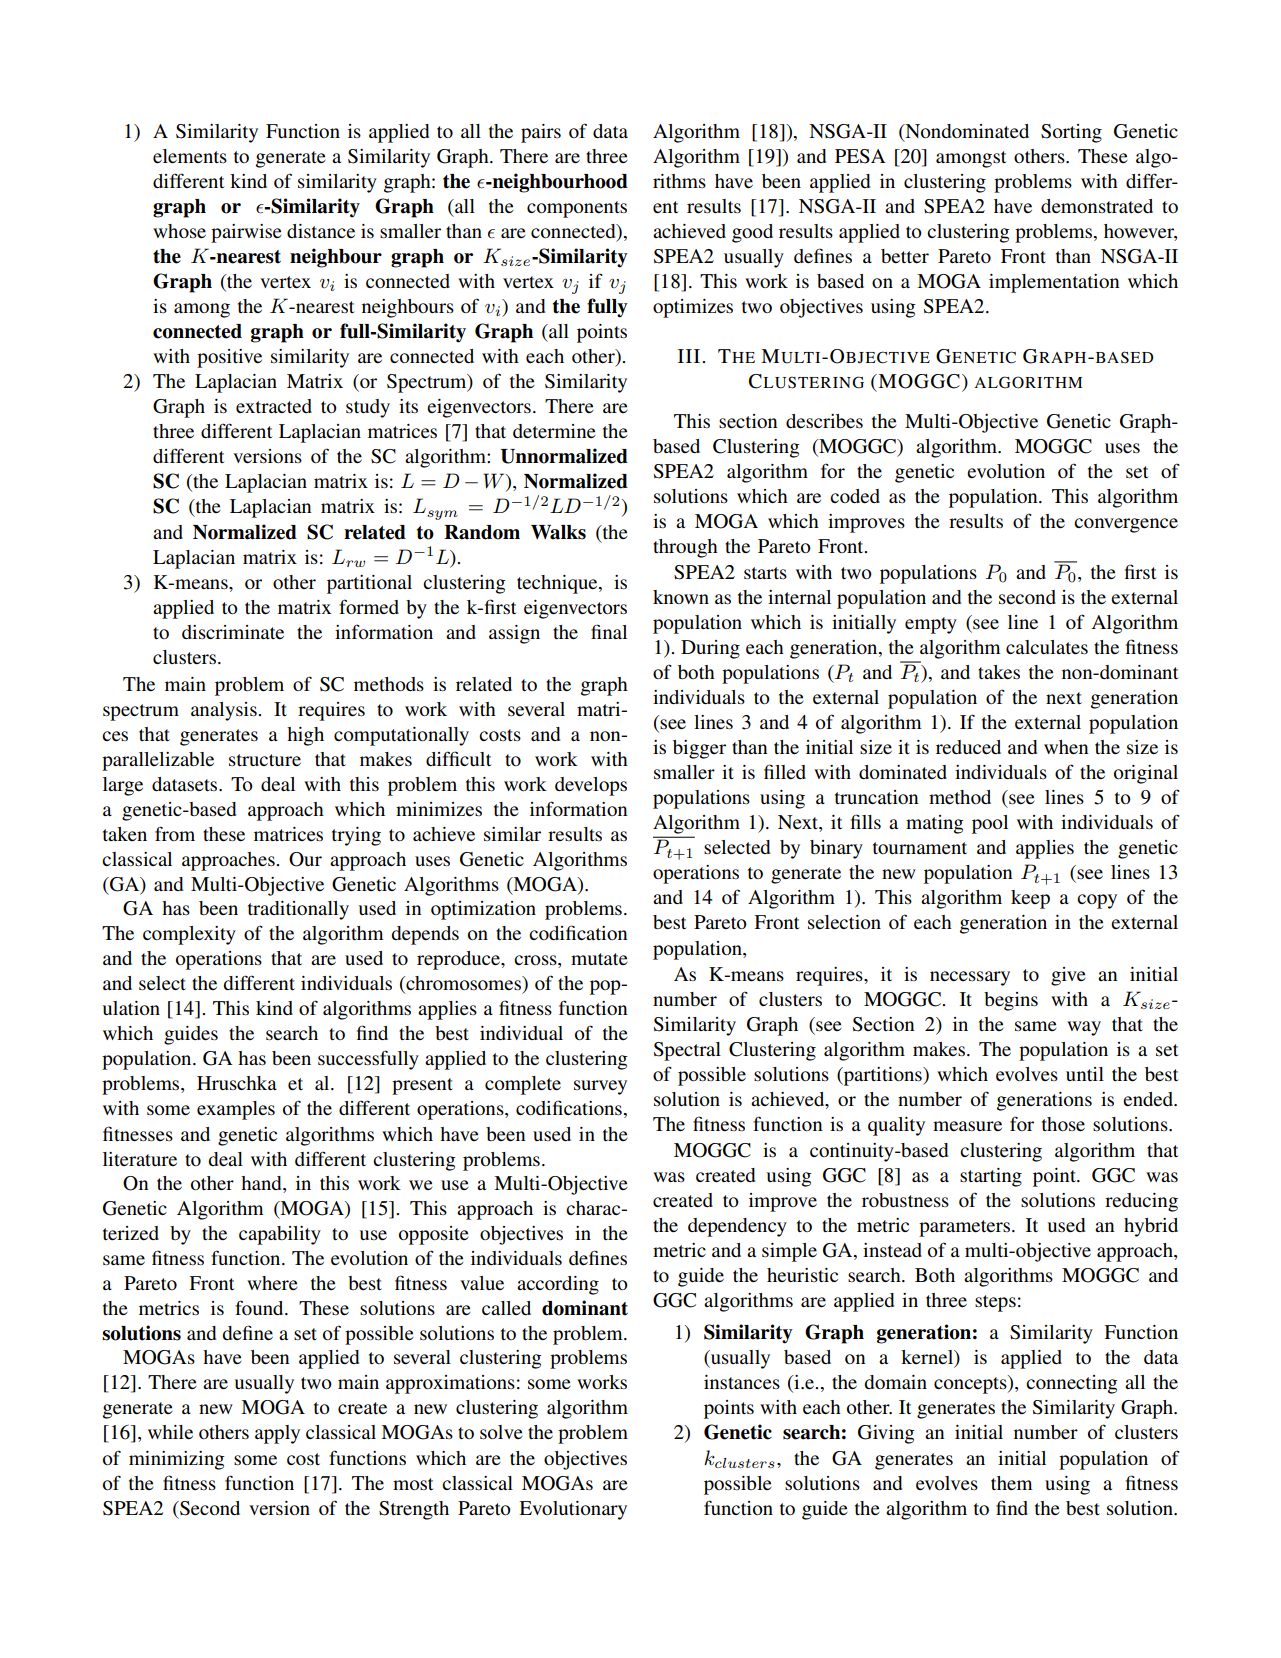  Describe the element at coordinates (1047, 647) in the image. I see `calculates` at that location.
